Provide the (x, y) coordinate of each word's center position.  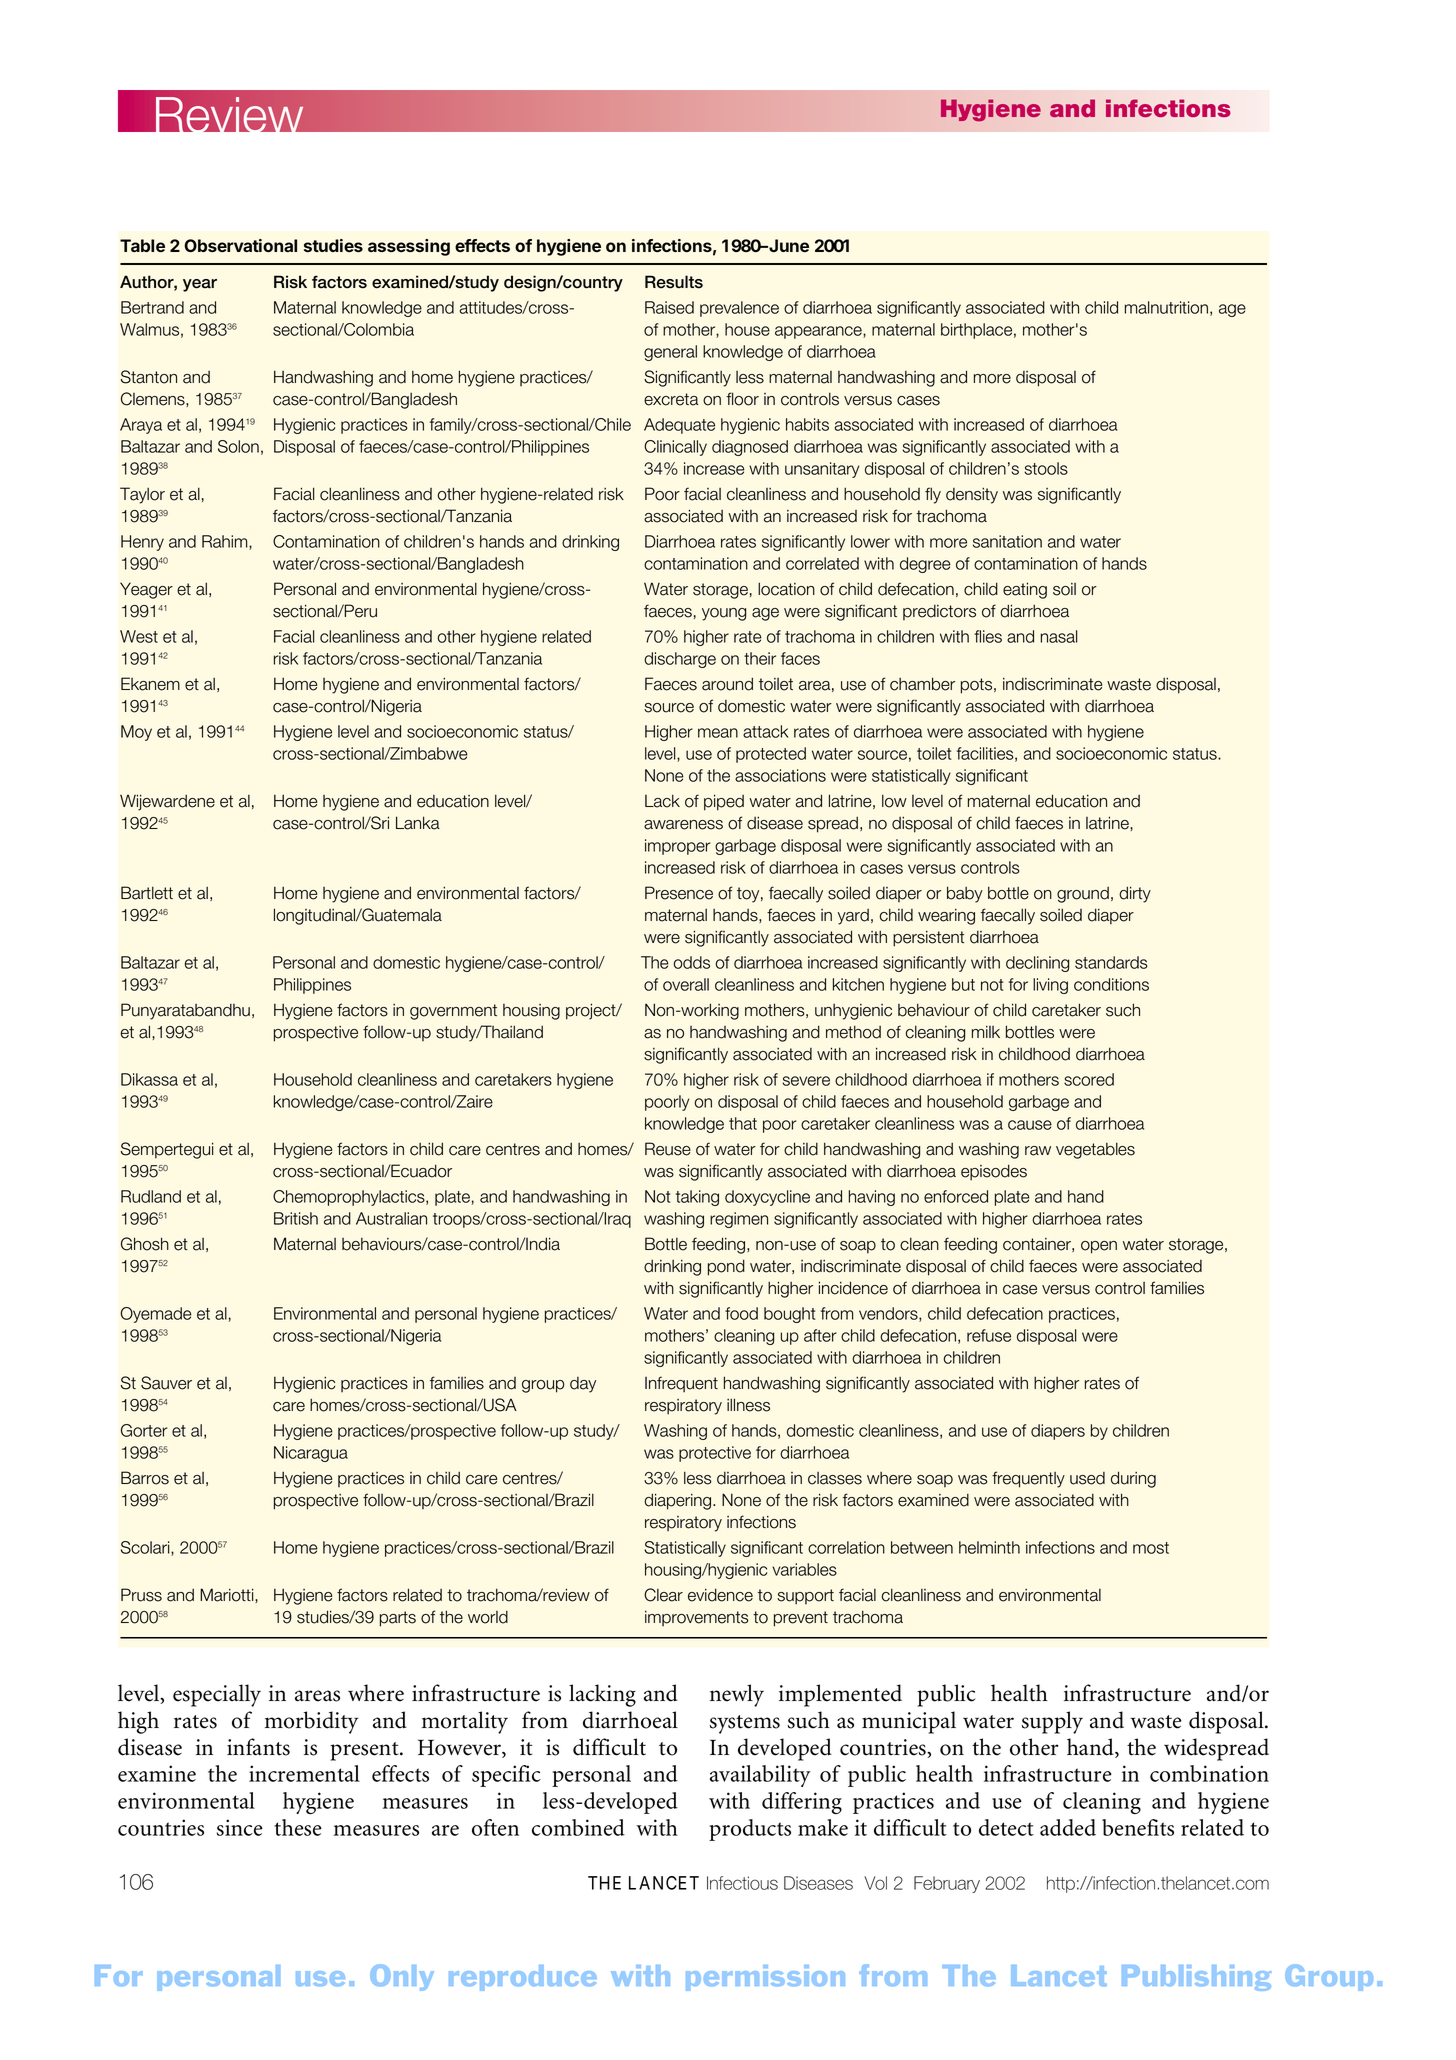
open (1099, 1247)
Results (674, 282)
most (1151, 1548)
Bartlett (147, 893)
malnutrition (1166, 307)
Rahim (226, 542)
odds (692, 962)
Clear (663, 1595)
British (296, 1218)
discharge (680, 660)
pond (726, 1267)
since (240, 1827)
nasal (1059, 636)
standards (1111, 962)
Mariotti (228, 1595)
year (200, 285)
